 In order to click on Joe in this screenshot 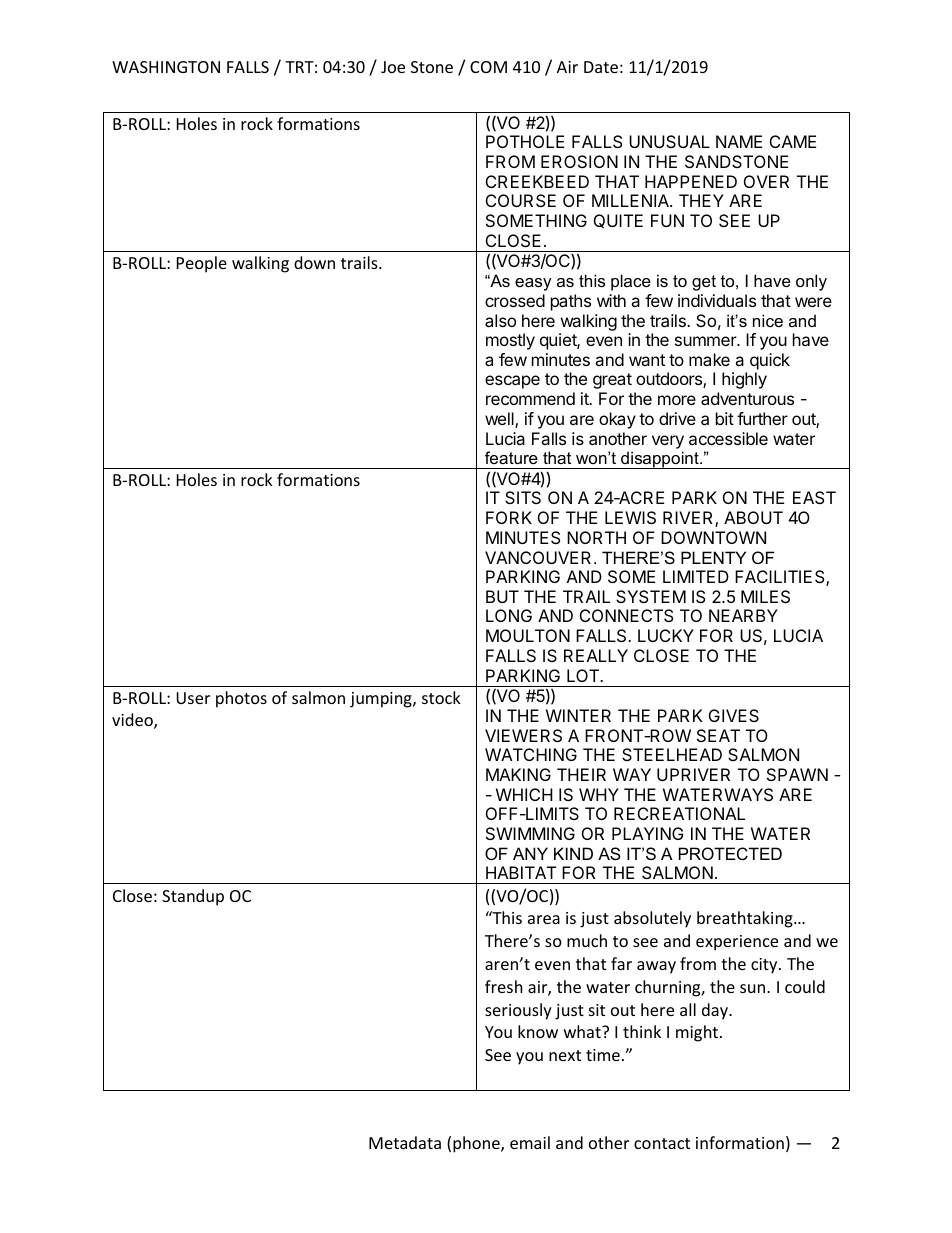, I will do `click(393, 67)`.
